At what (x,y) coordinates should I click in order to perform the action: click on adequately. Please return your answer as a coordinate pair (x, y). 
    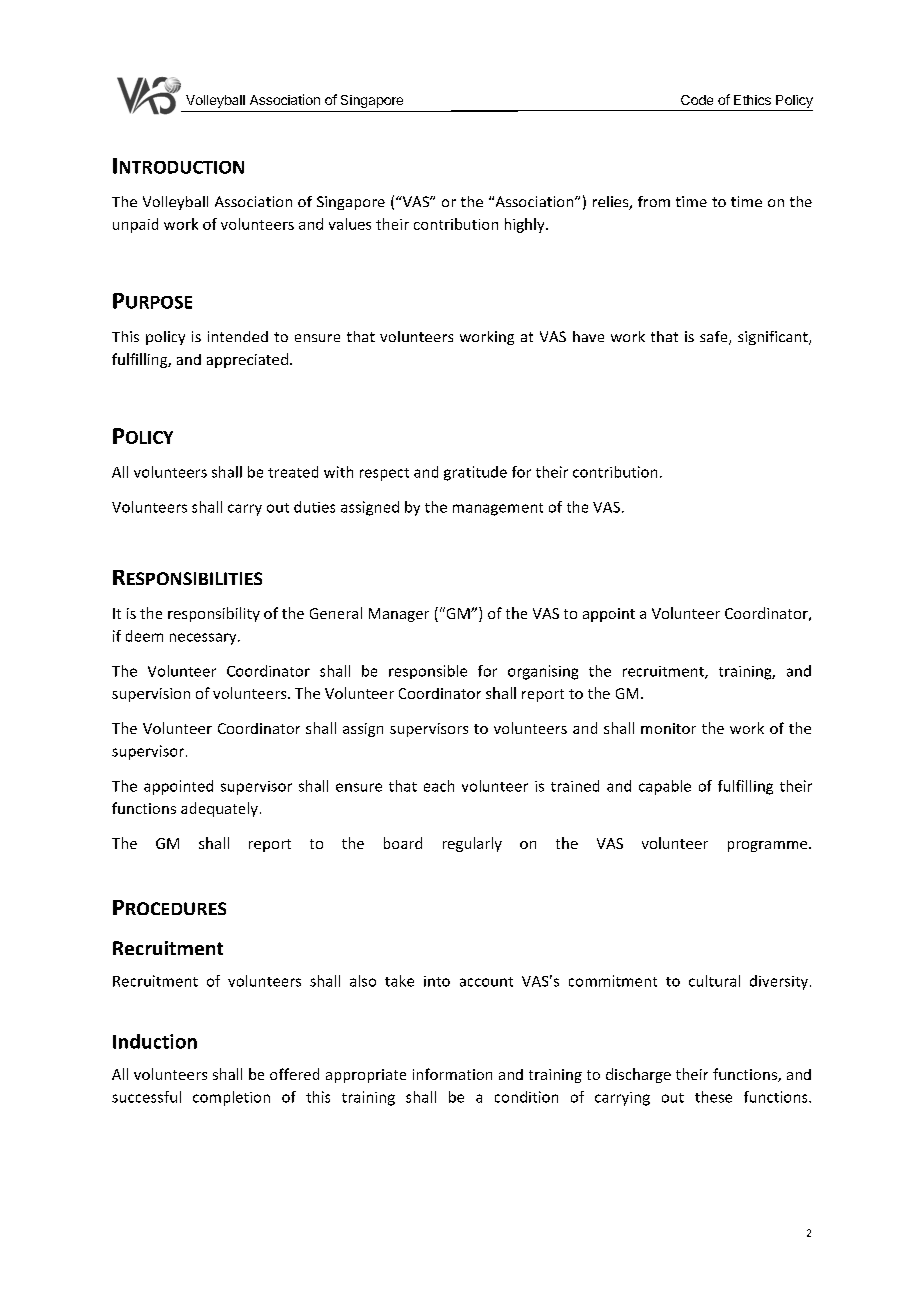
    Looking at the image, I should click on (219, 809).
